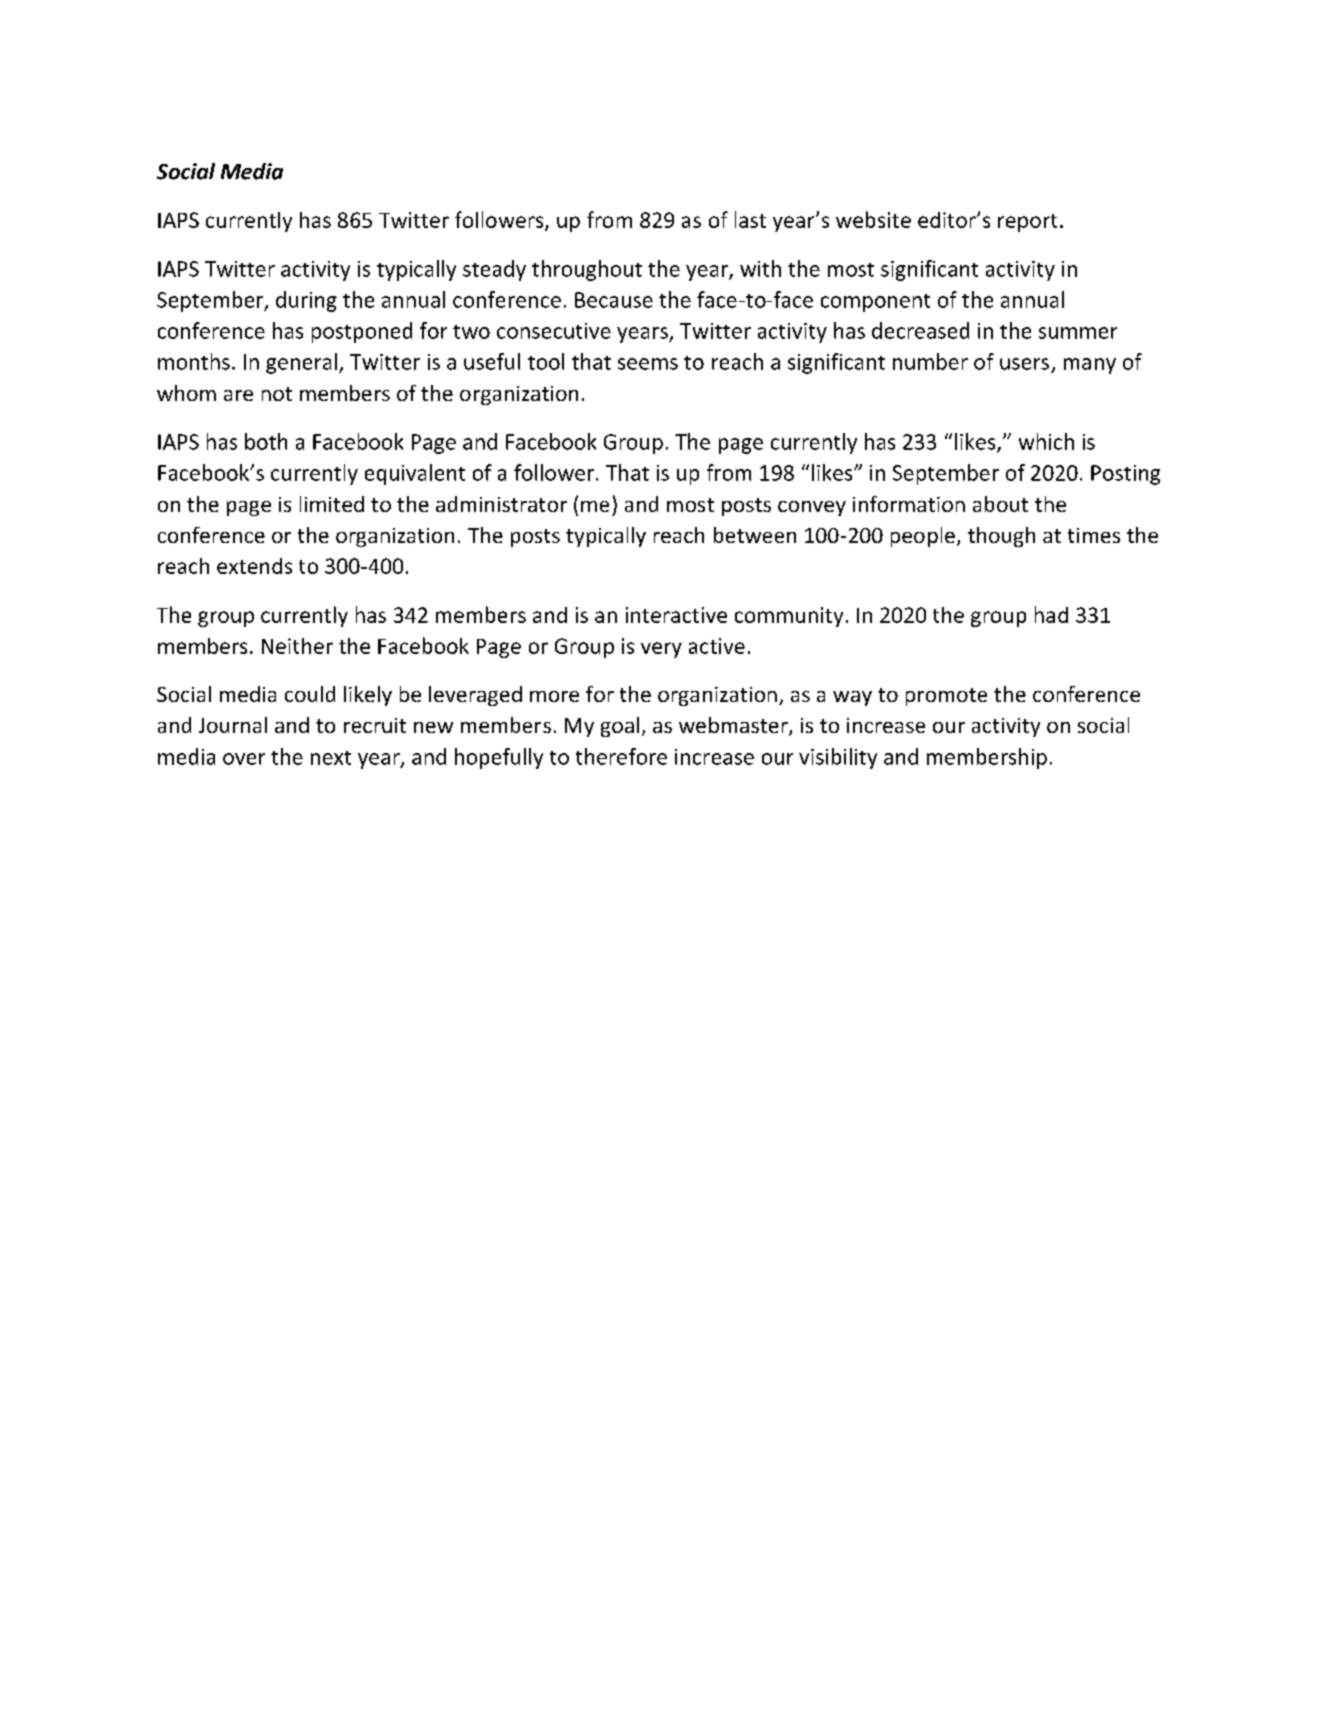  I want to click on extends, so click(254, 566).
